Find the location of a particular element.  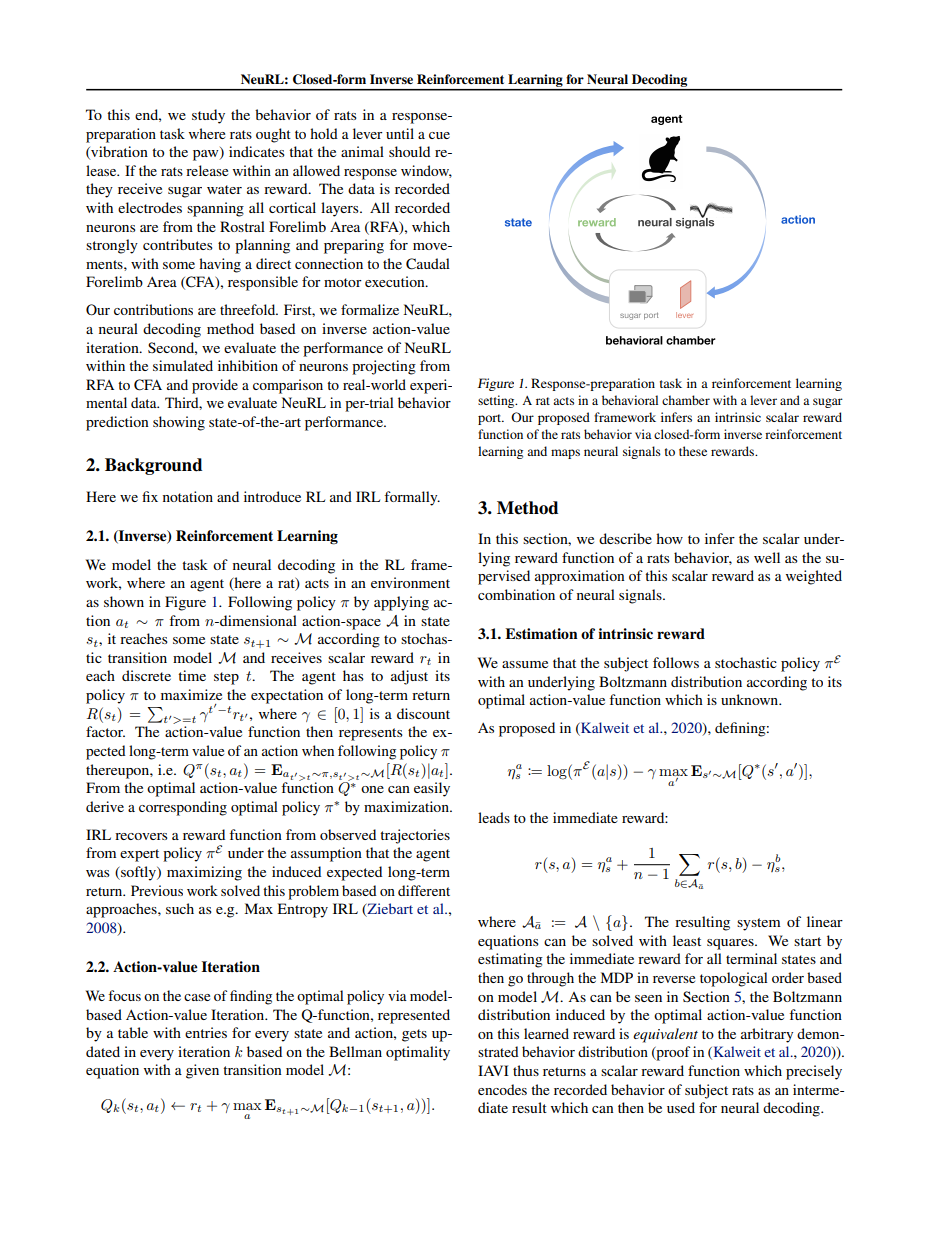

cue is located at coordinates (439, 135).
